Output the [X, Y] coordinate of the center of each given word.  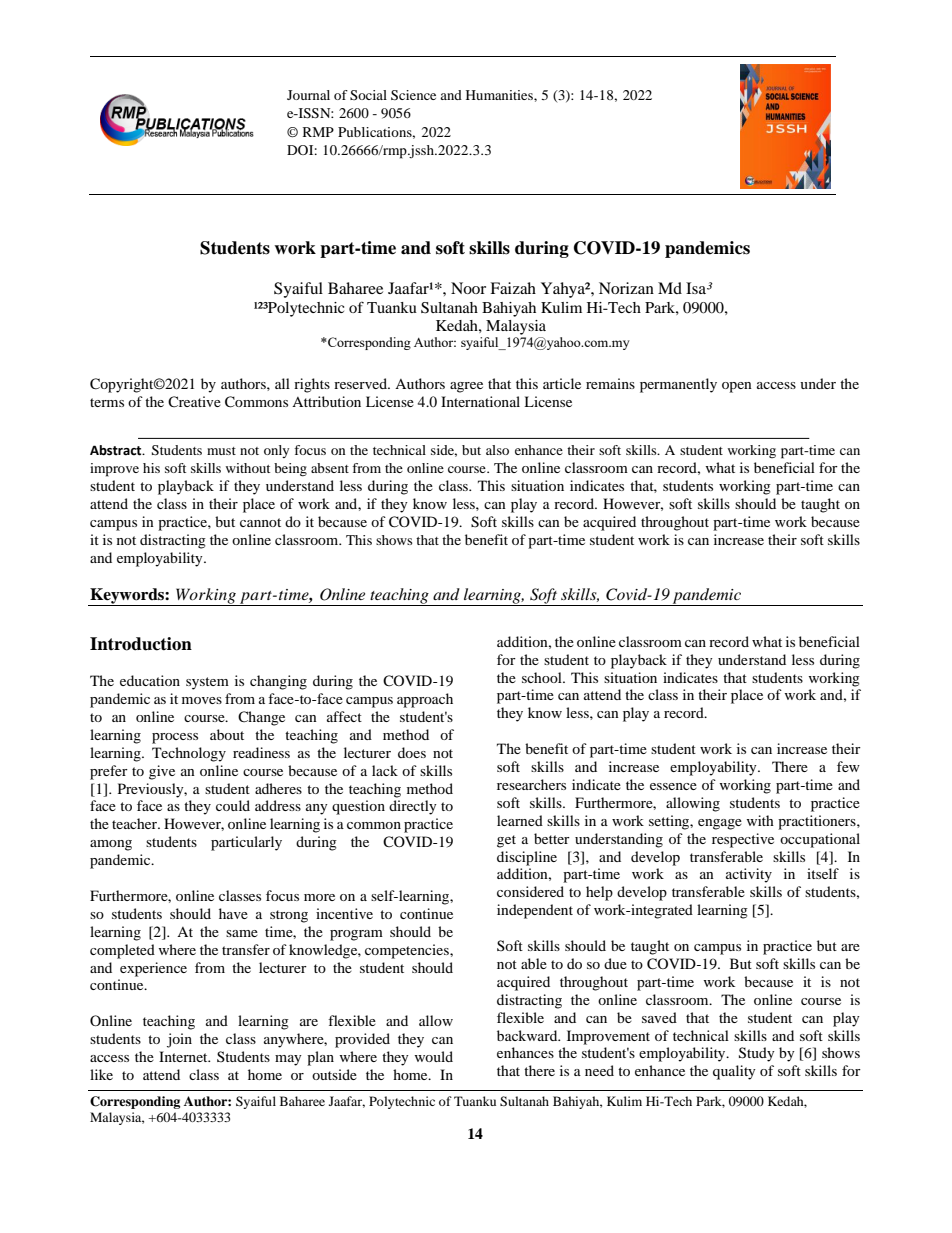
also [497, 450]
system [207, 683]
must [221, 451]
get [506, 841]
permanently [678, 385]
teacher [136, 823]
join [179, 1040]
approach [425, 700]
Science [413, 95]
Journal [308, 95]
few [848, 766]
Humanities [500, 95]
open [737, 387]
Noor [468, 288]
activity [749, 875]
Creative [194, 401]
